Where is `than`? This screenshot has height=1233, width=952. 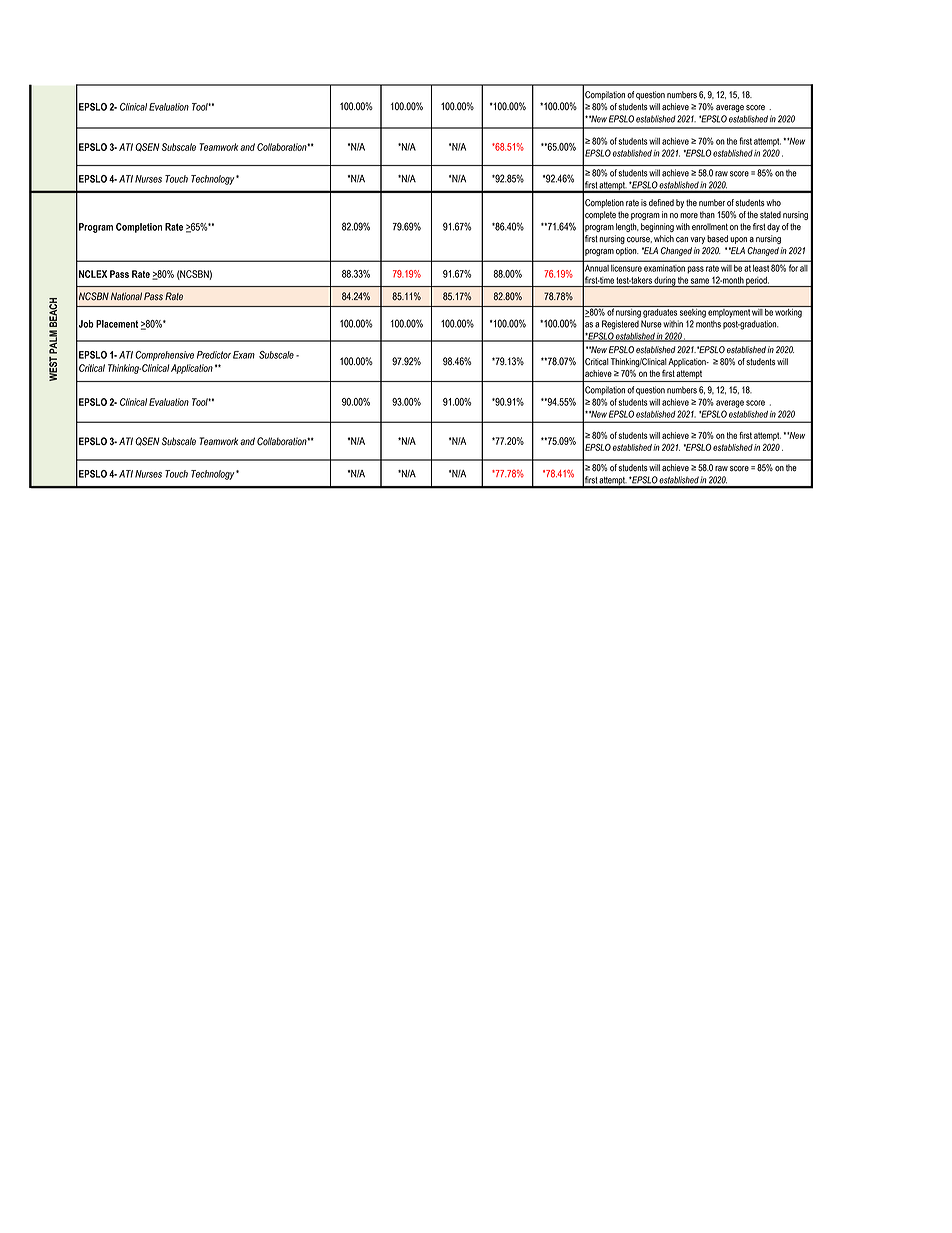 than is located at coordinates (707, 214).
